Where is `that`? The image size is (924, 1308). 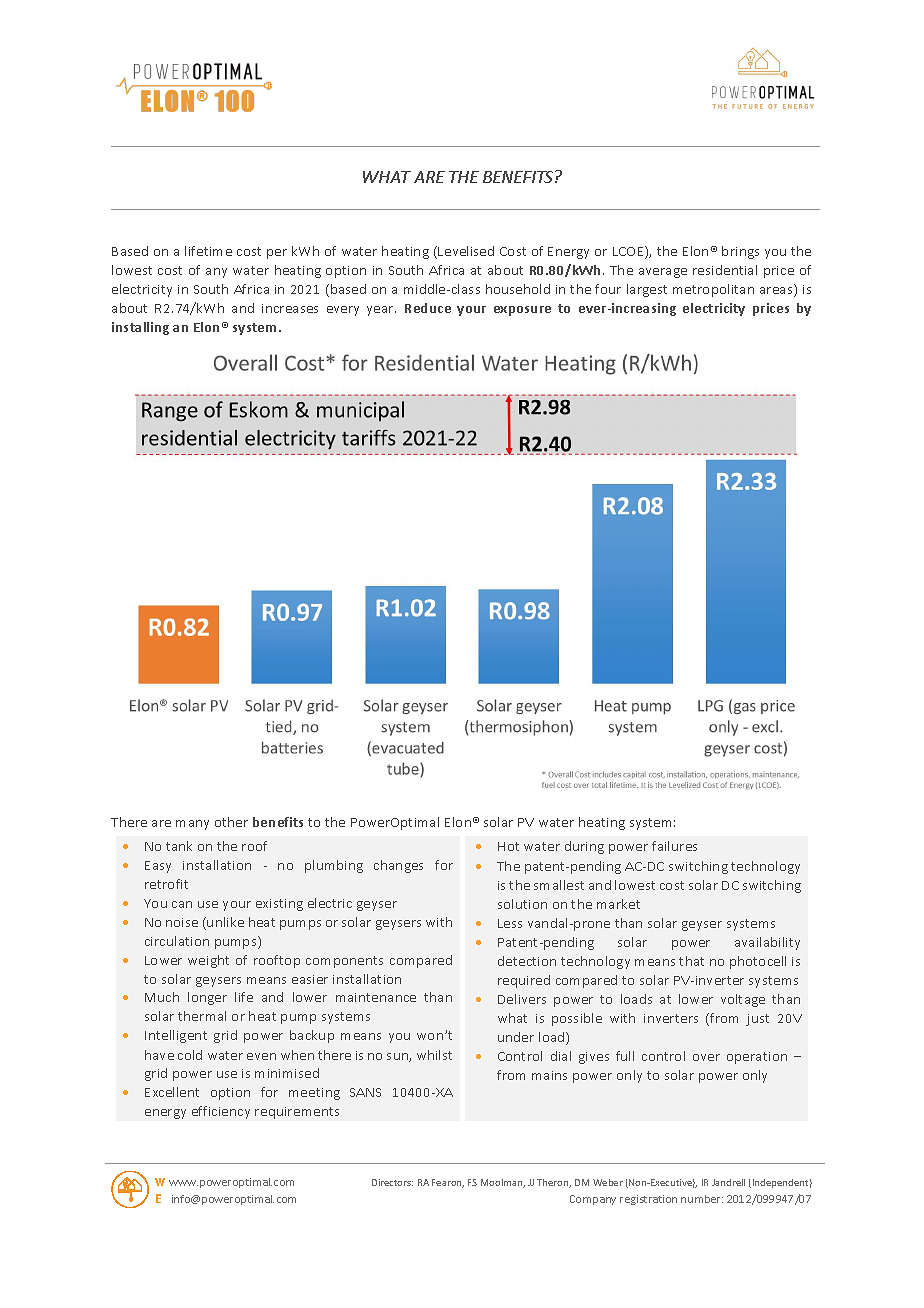 that is located at coordinates (691, 961).
